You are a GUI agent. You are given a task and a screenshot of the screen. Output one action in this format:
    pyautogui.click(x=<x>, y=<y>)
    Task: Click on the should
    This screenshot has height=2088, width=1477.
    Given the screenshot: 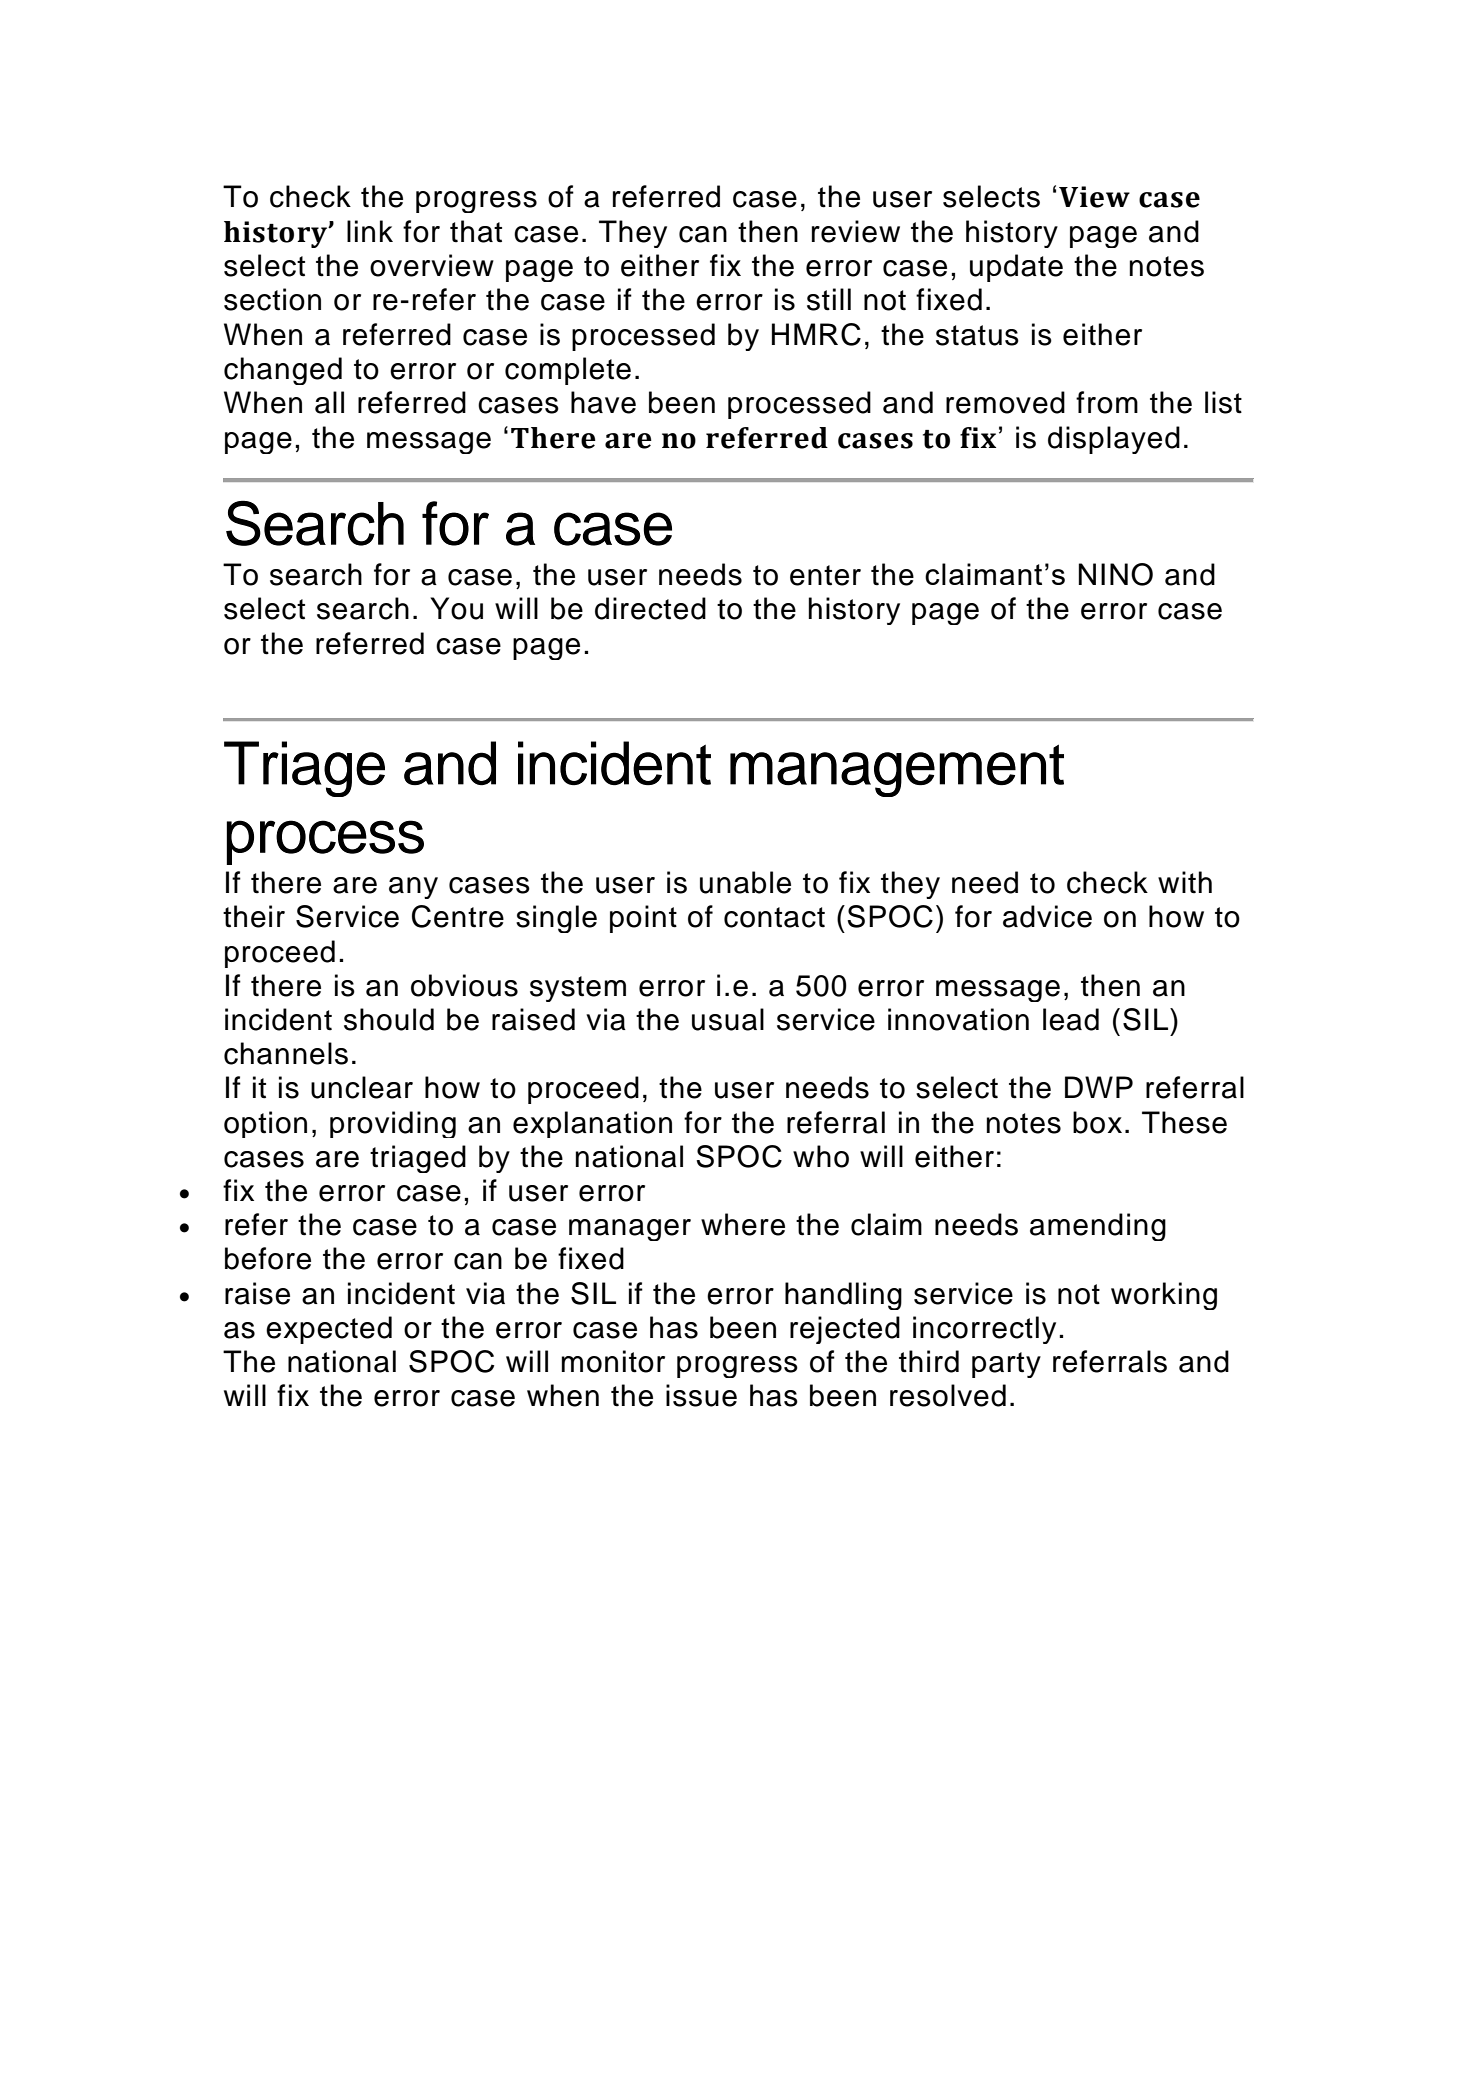 What is the action you would take?
    pyautogui.click(x=389, y=1019)
